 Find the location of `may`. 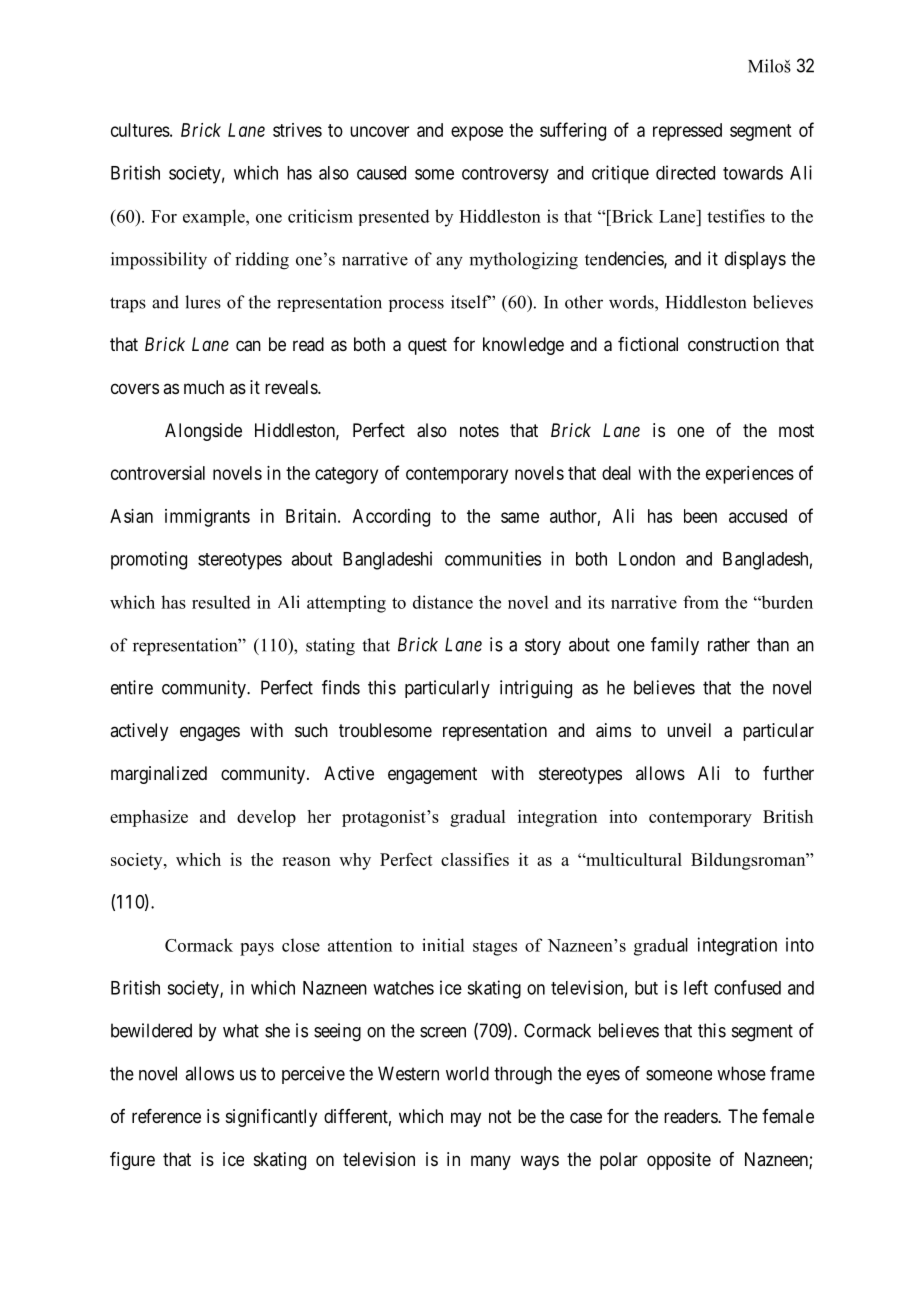

may is located at coordinates (466, 1119).
